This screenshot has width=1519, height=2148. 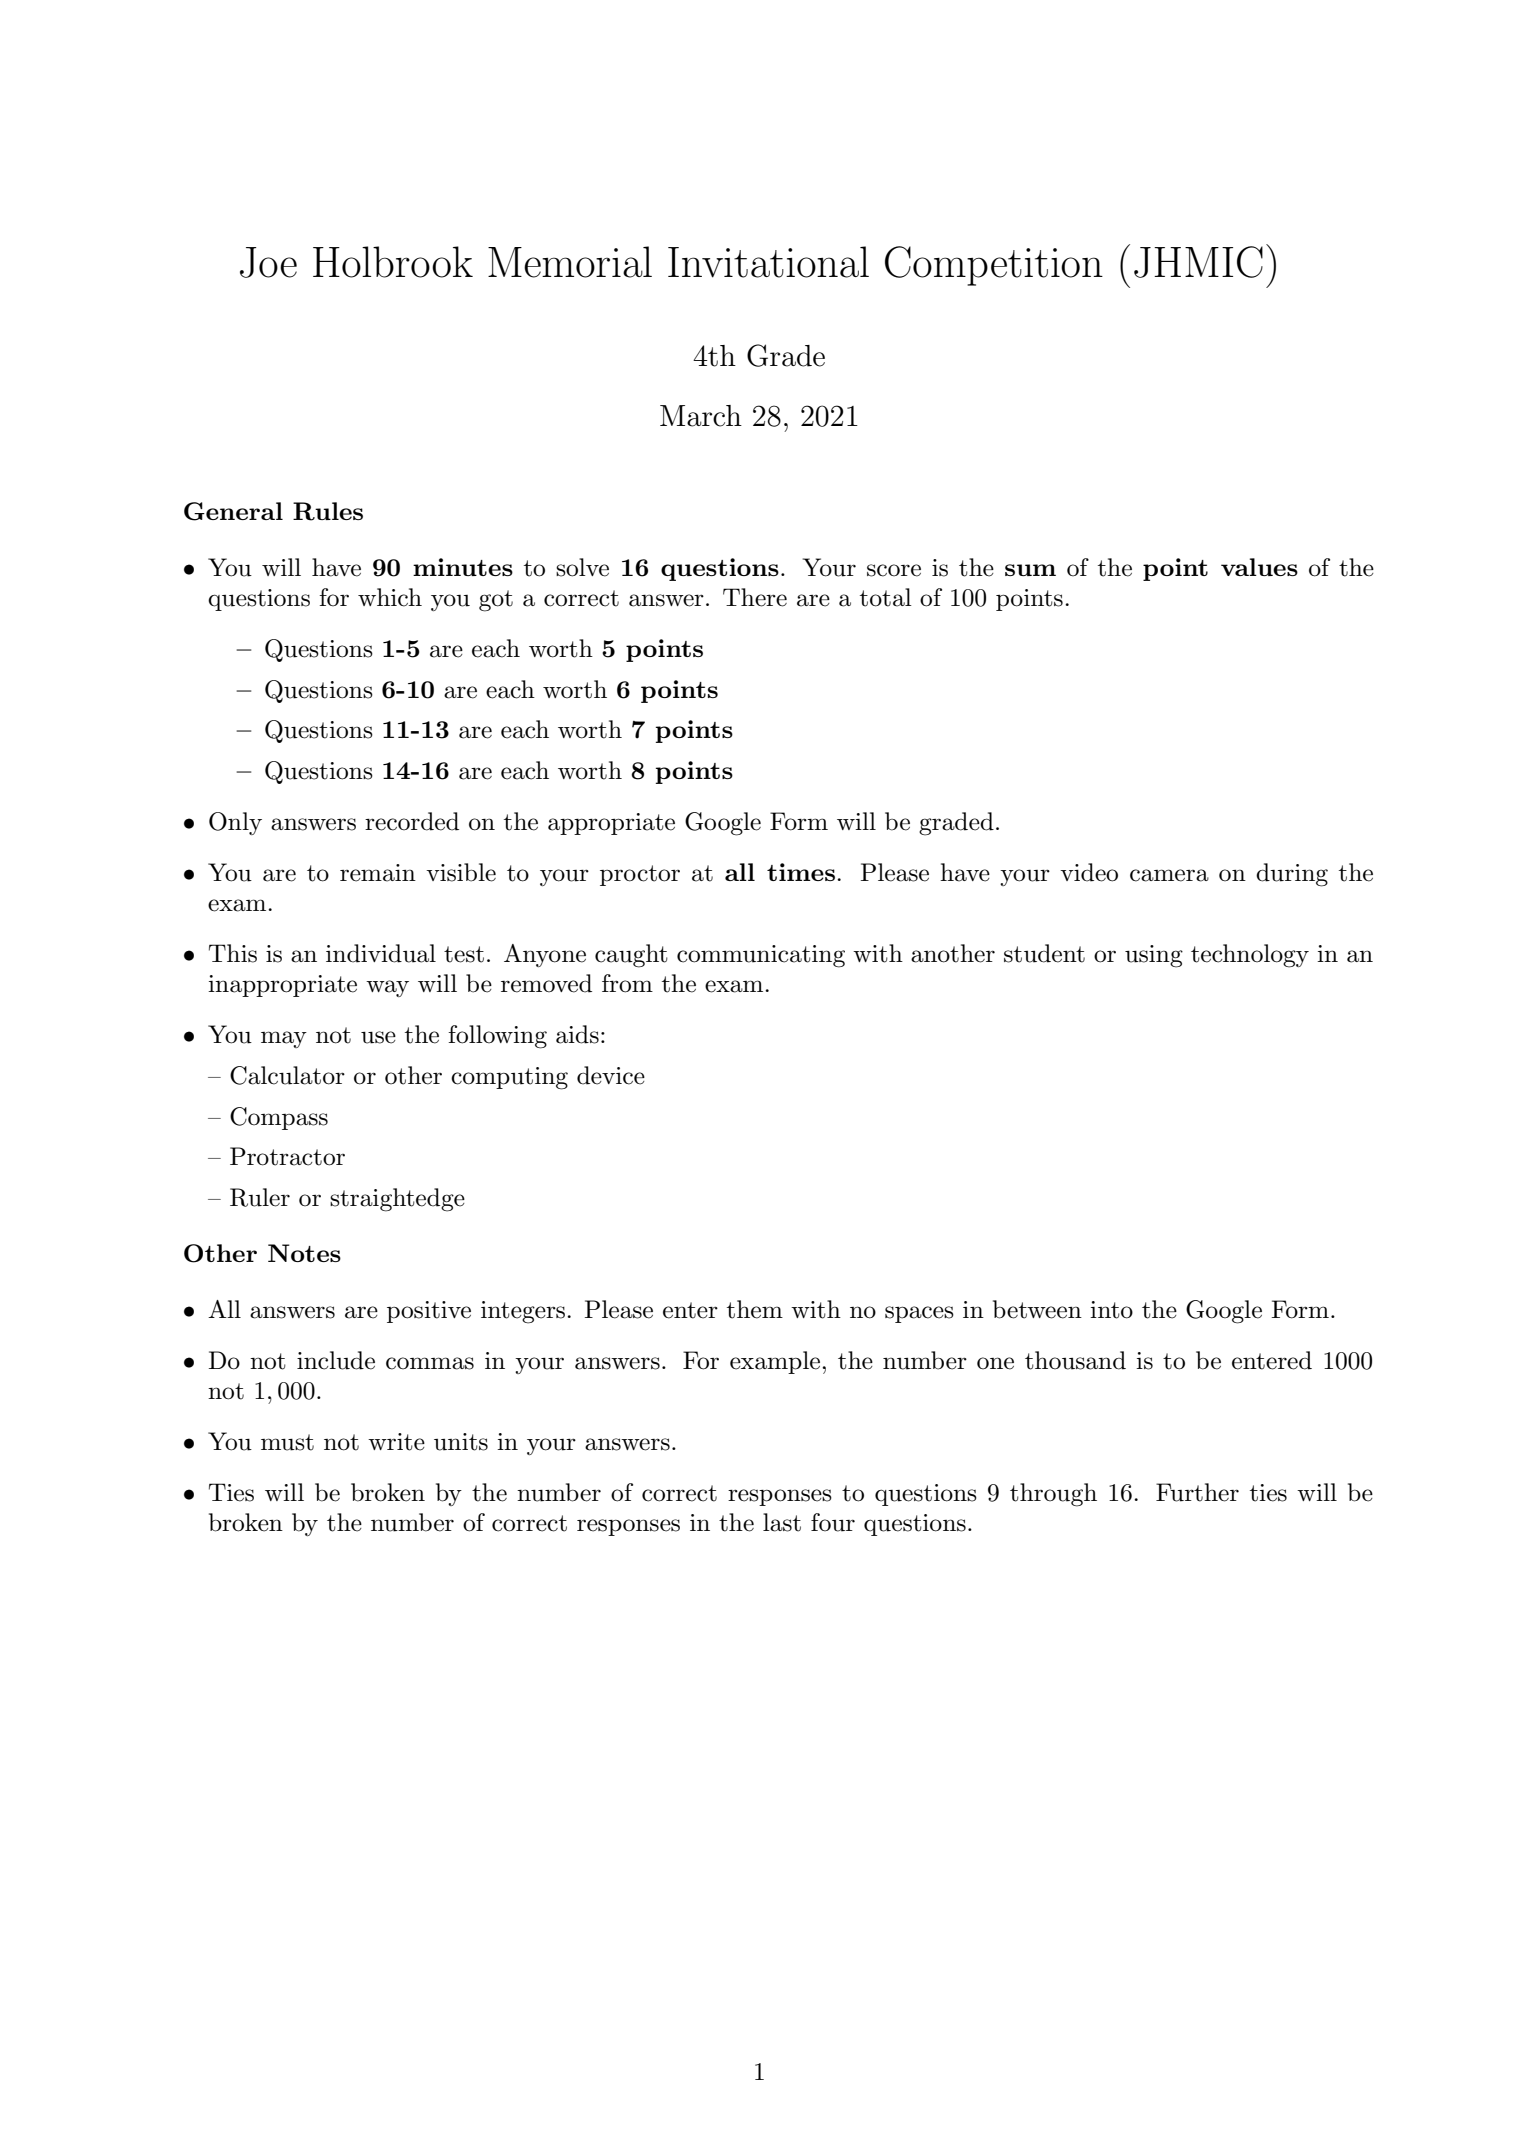 What do you see at coordinates (801, 872) in the screenshot?
I see `times` at bounding box center [801, 872].
